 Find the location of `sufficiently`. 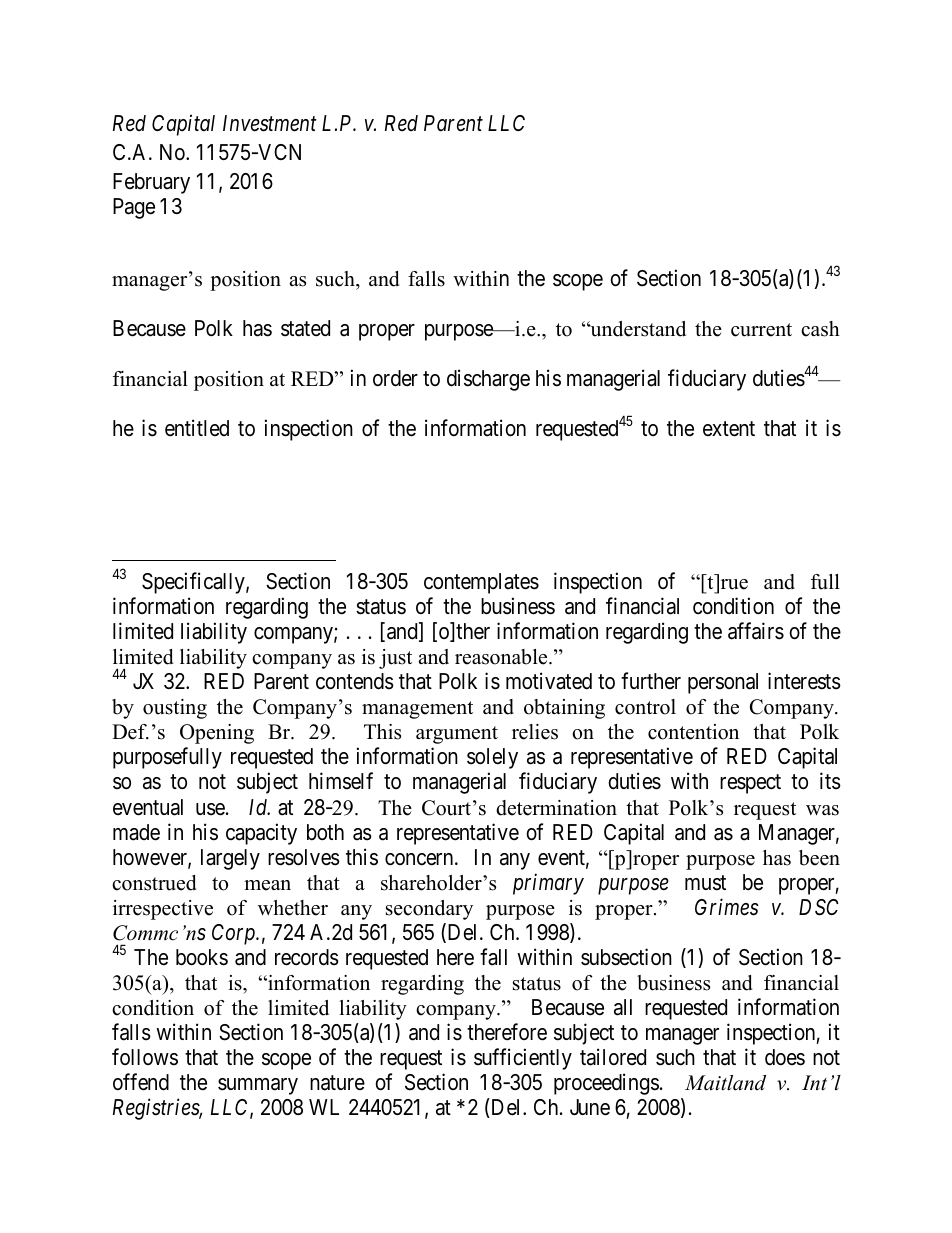

sufficiently is located at coordinates (523, 1059).
